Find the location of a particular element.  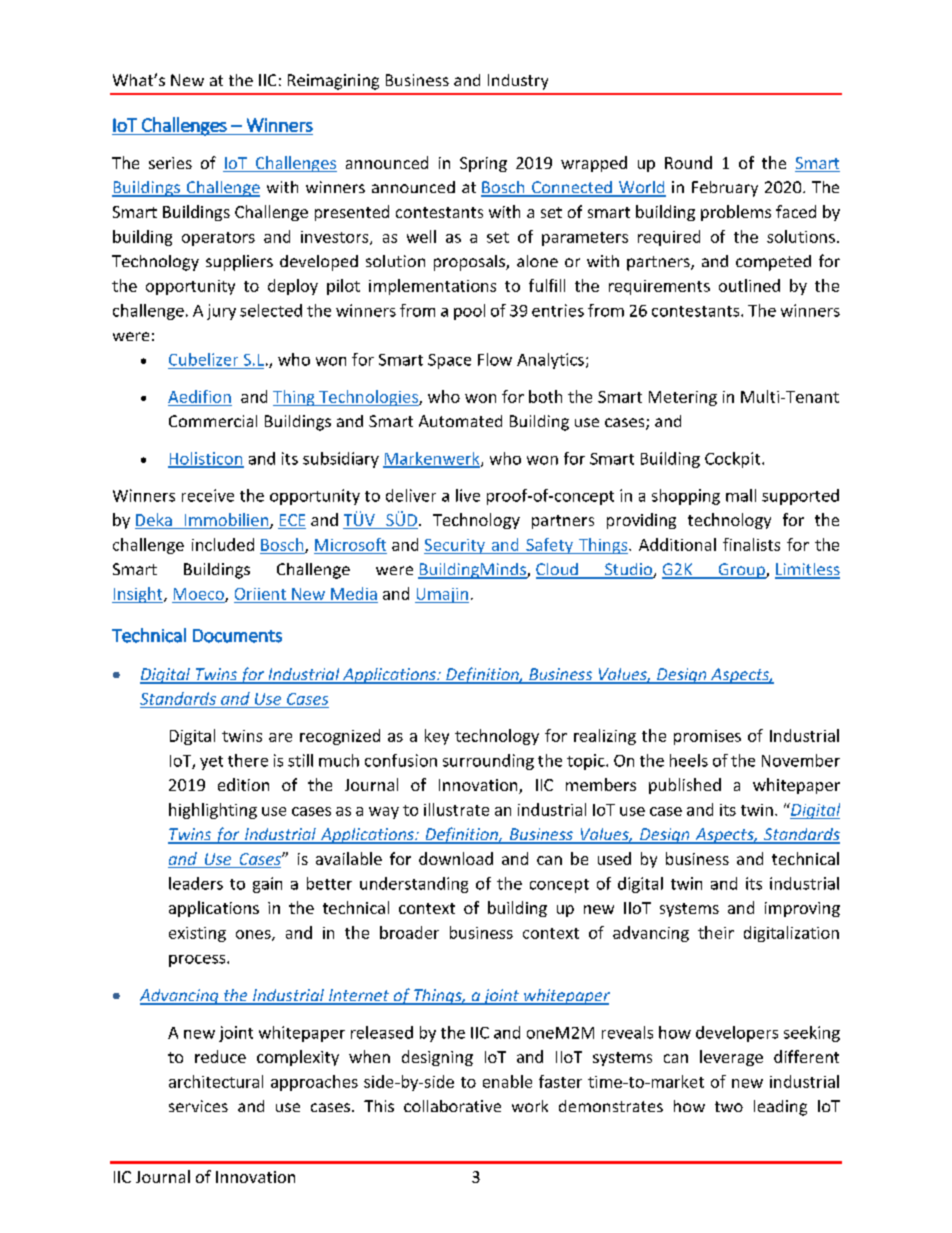

Industry is located at coordinates (518, 82).
